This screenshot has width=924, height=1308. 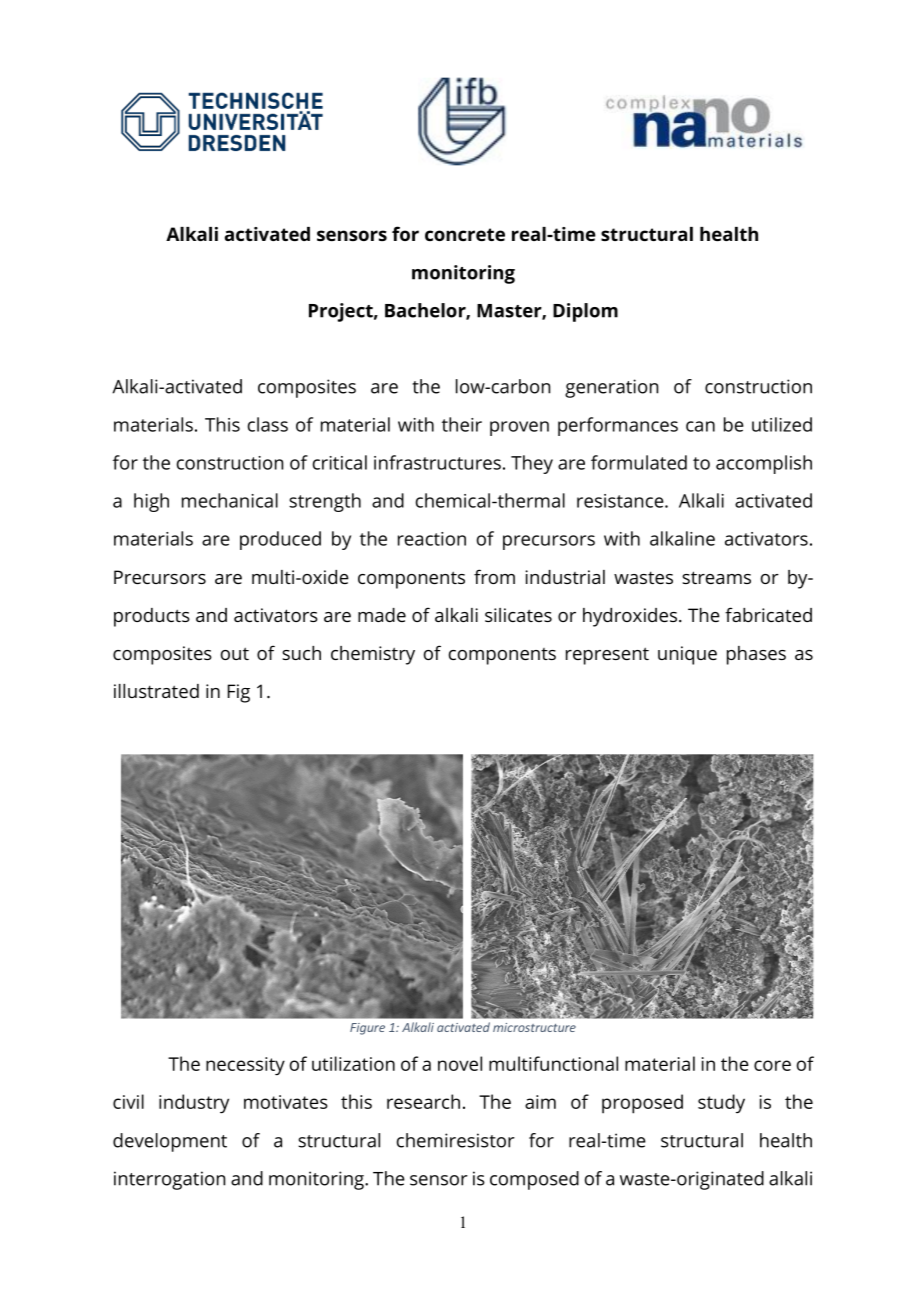 What do you see at coordinates (465, 234) in the screenshot?
I see `concrete` at bounding box center [465, 234].
